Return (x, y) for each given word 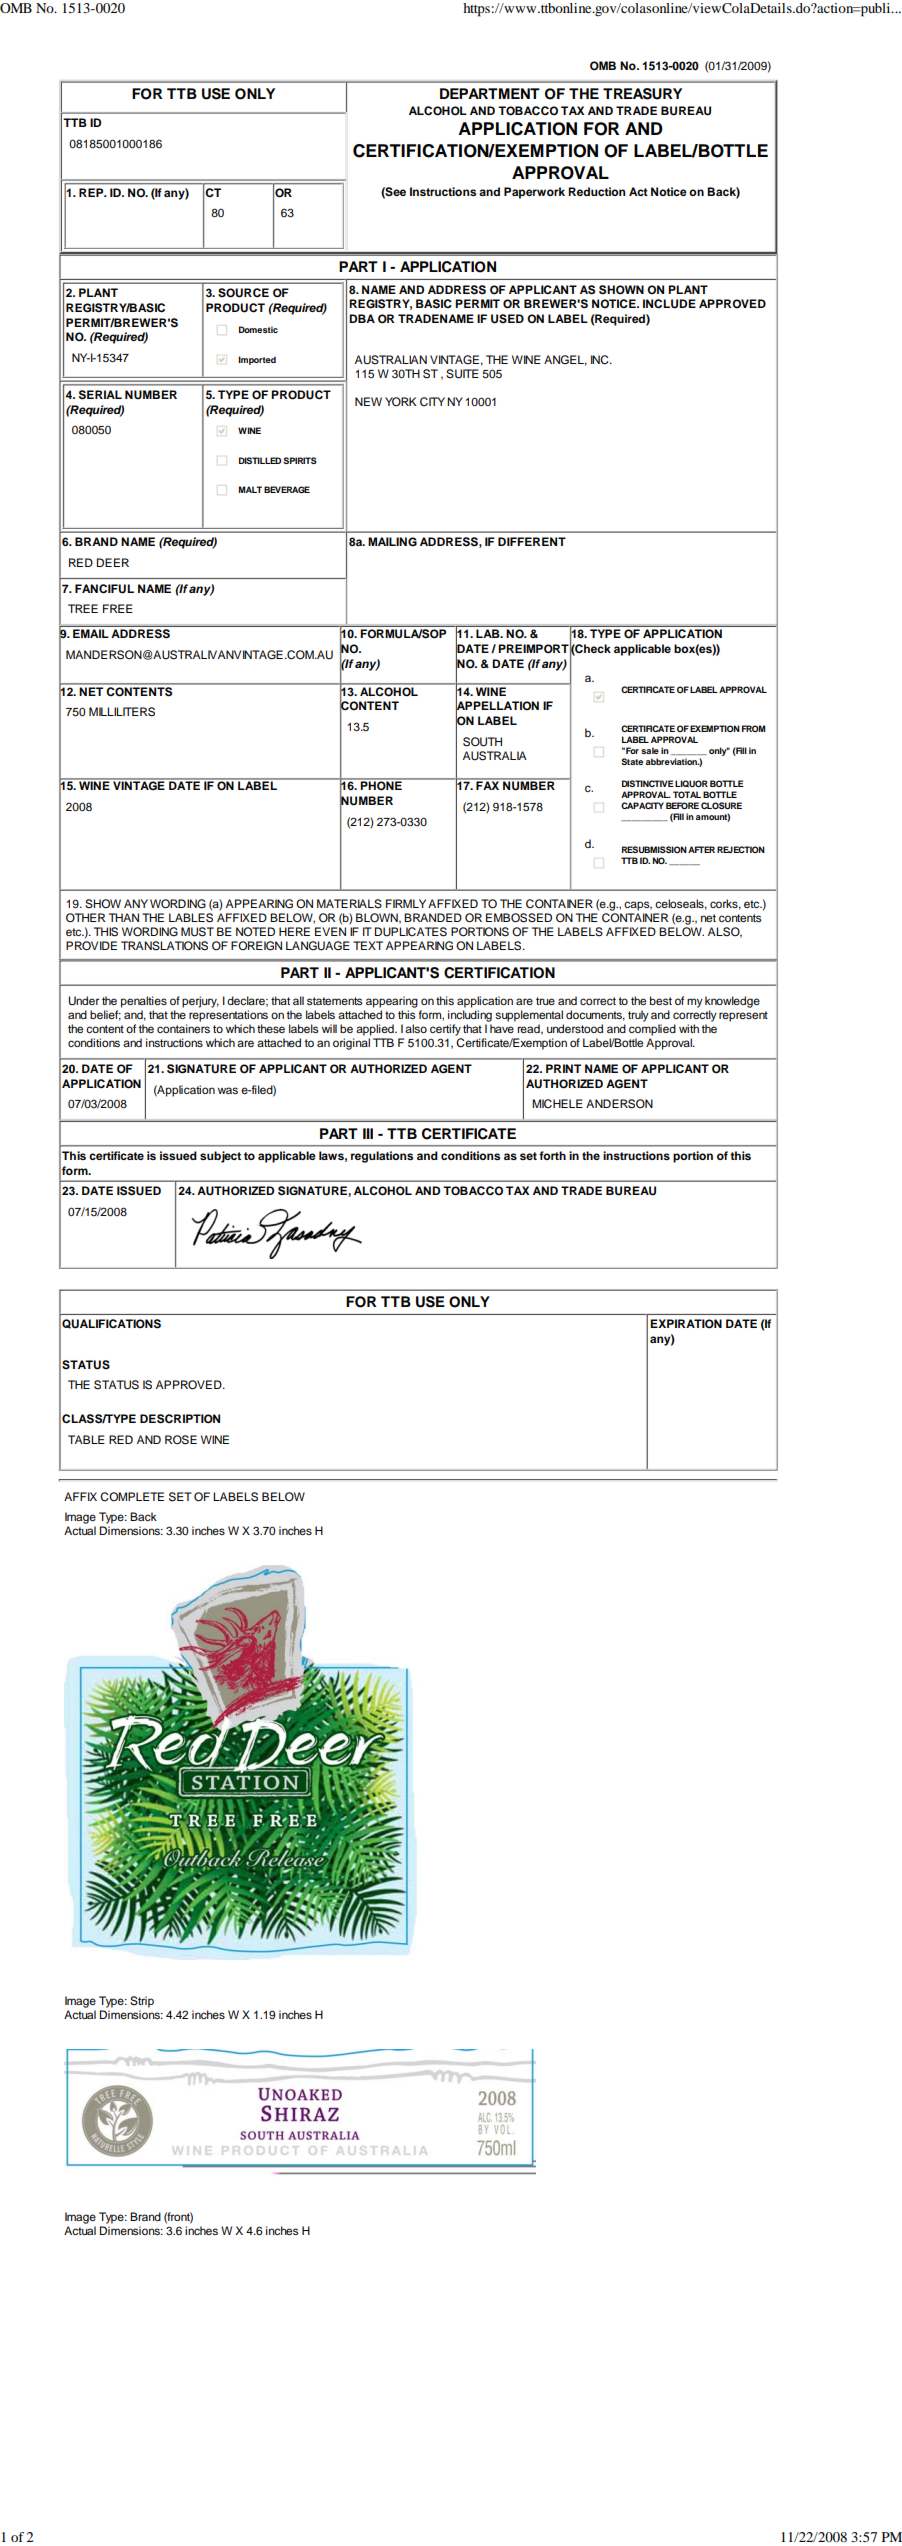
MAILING (392, 542)
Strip (142, 2002)
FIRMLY (406, 903)
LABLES (191, 918)
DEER (113, 562)
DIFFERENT (532, 541)
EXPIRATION (686, 1324)
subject (220, 1157)
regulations (382, 1157)
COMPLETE (132, 1497)
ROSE (181, 1440)
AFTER (701, 849)
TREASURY (642, 94)
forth (552, 1155)
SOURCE (243, 293)
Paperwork (534, 193)
